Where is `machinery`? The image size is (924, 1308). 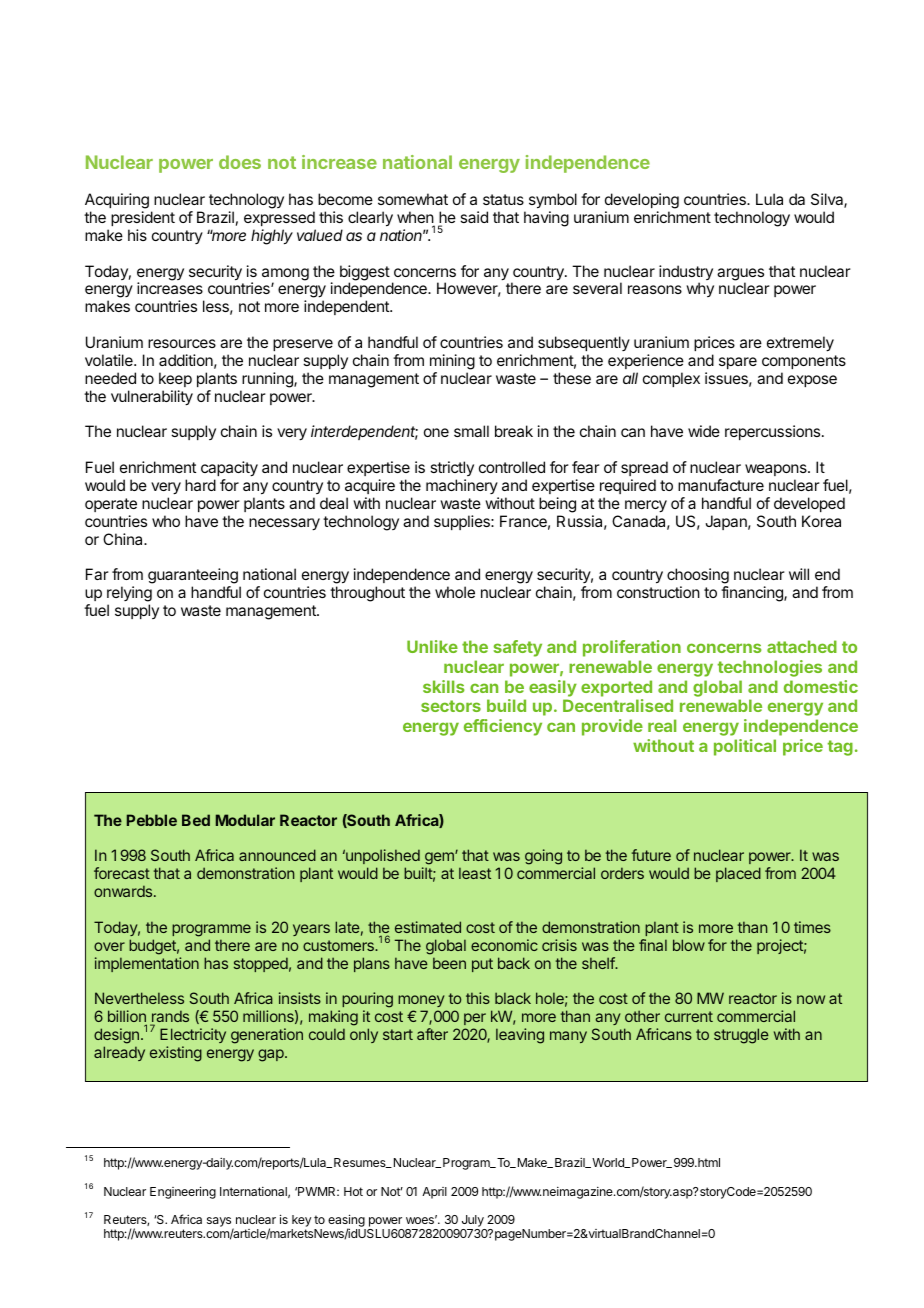
machinery is located at coordinates (462, 486).
